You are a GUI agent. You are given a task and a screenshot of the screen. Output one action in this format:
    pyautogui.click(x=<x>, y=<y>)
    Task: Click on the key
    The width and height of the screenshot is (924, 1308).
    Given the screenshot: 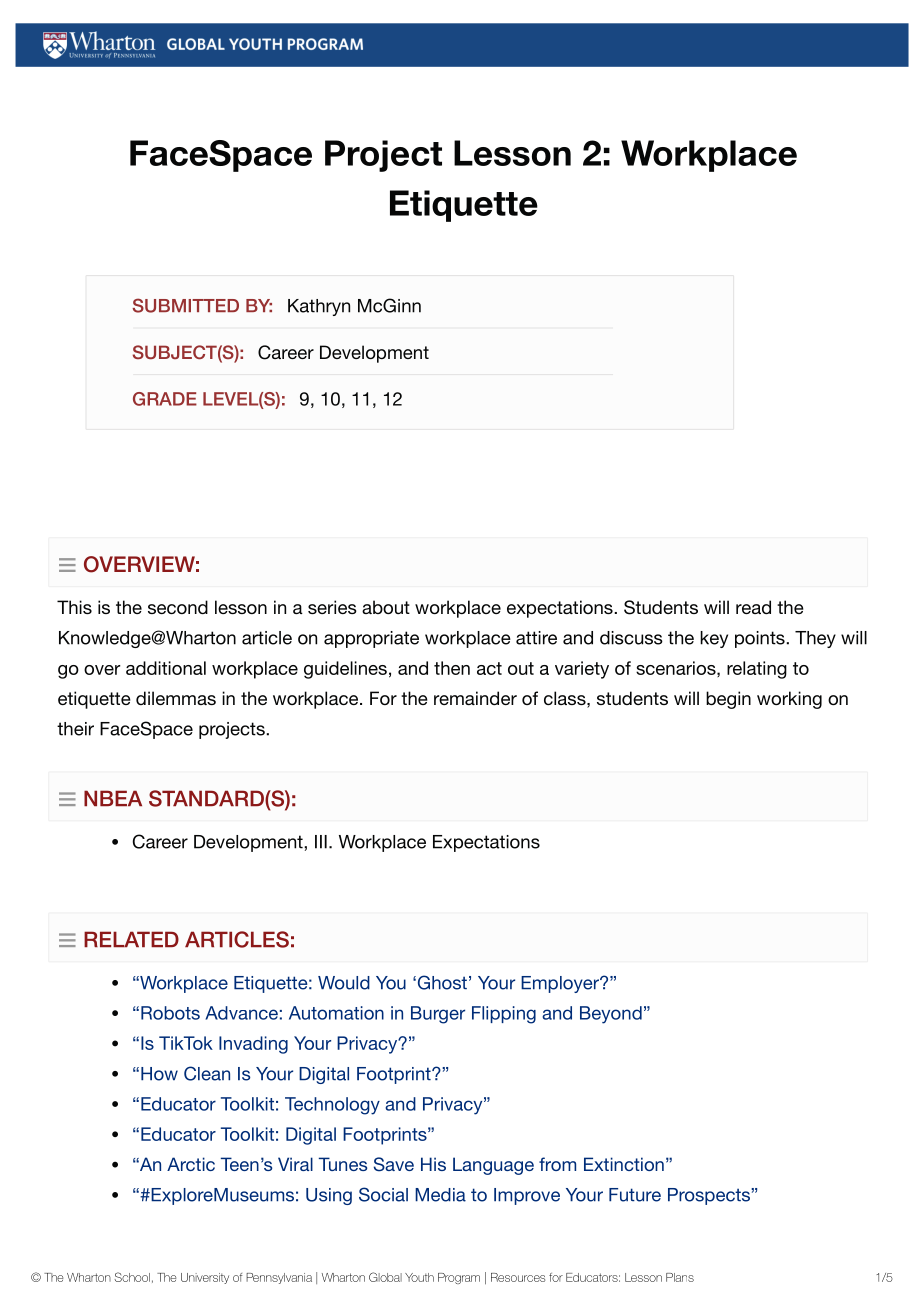 What is the action you would take?
    pyautogui.click(x=714, y=639)
